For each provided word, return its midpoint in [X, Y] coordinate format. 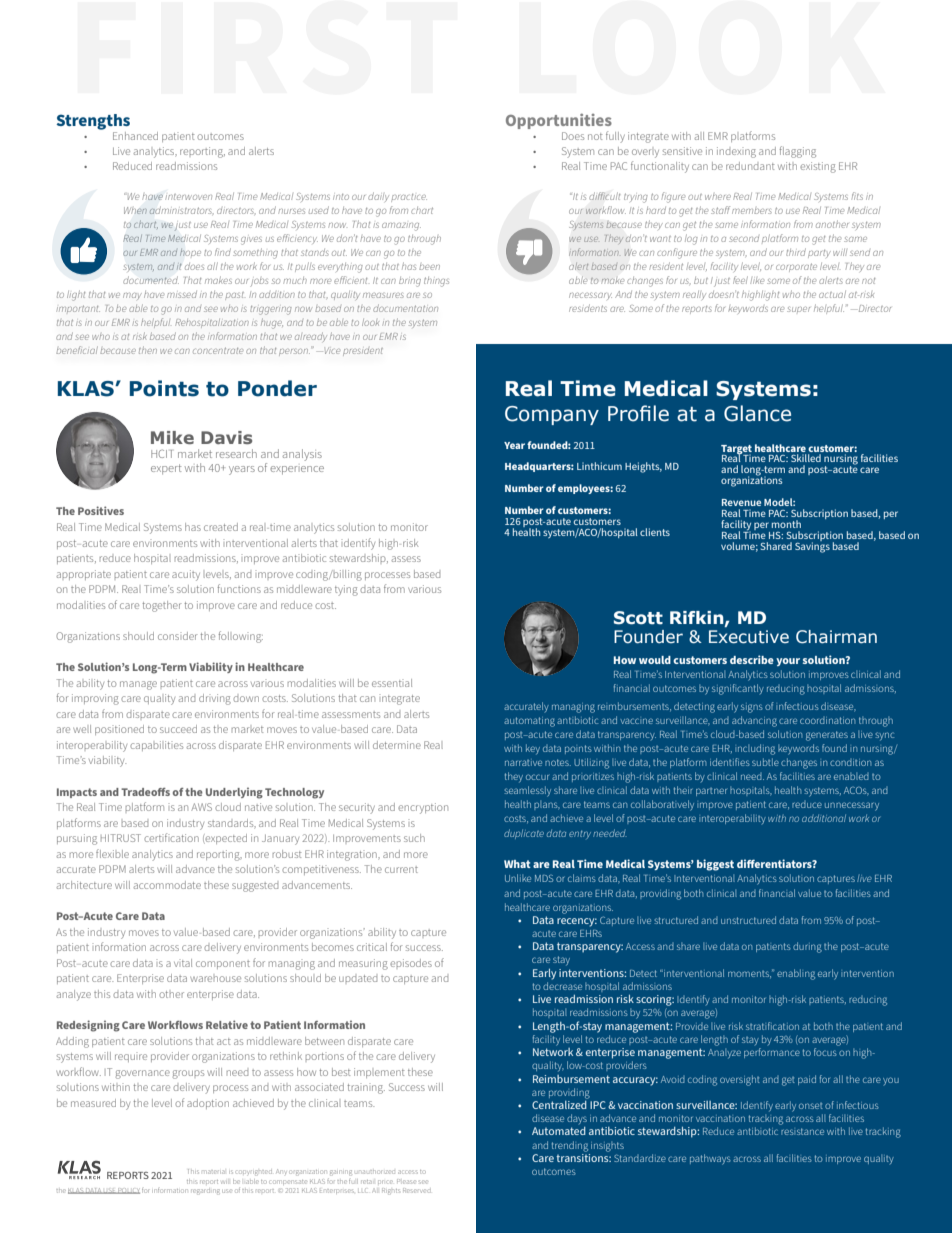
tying [346, 590]
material [213, 1172]
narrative [523, 763]
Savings [812, 546]
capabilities [156, 746]
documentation [405, 308]
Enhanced [135, 136]
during [807, 947]
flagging [797, 152]
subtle [765, 762]
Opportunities [559, 121]
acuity [186, 575]
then [148, 350]
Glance [757, 413]
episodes [411, 963]
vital [183, 963]
